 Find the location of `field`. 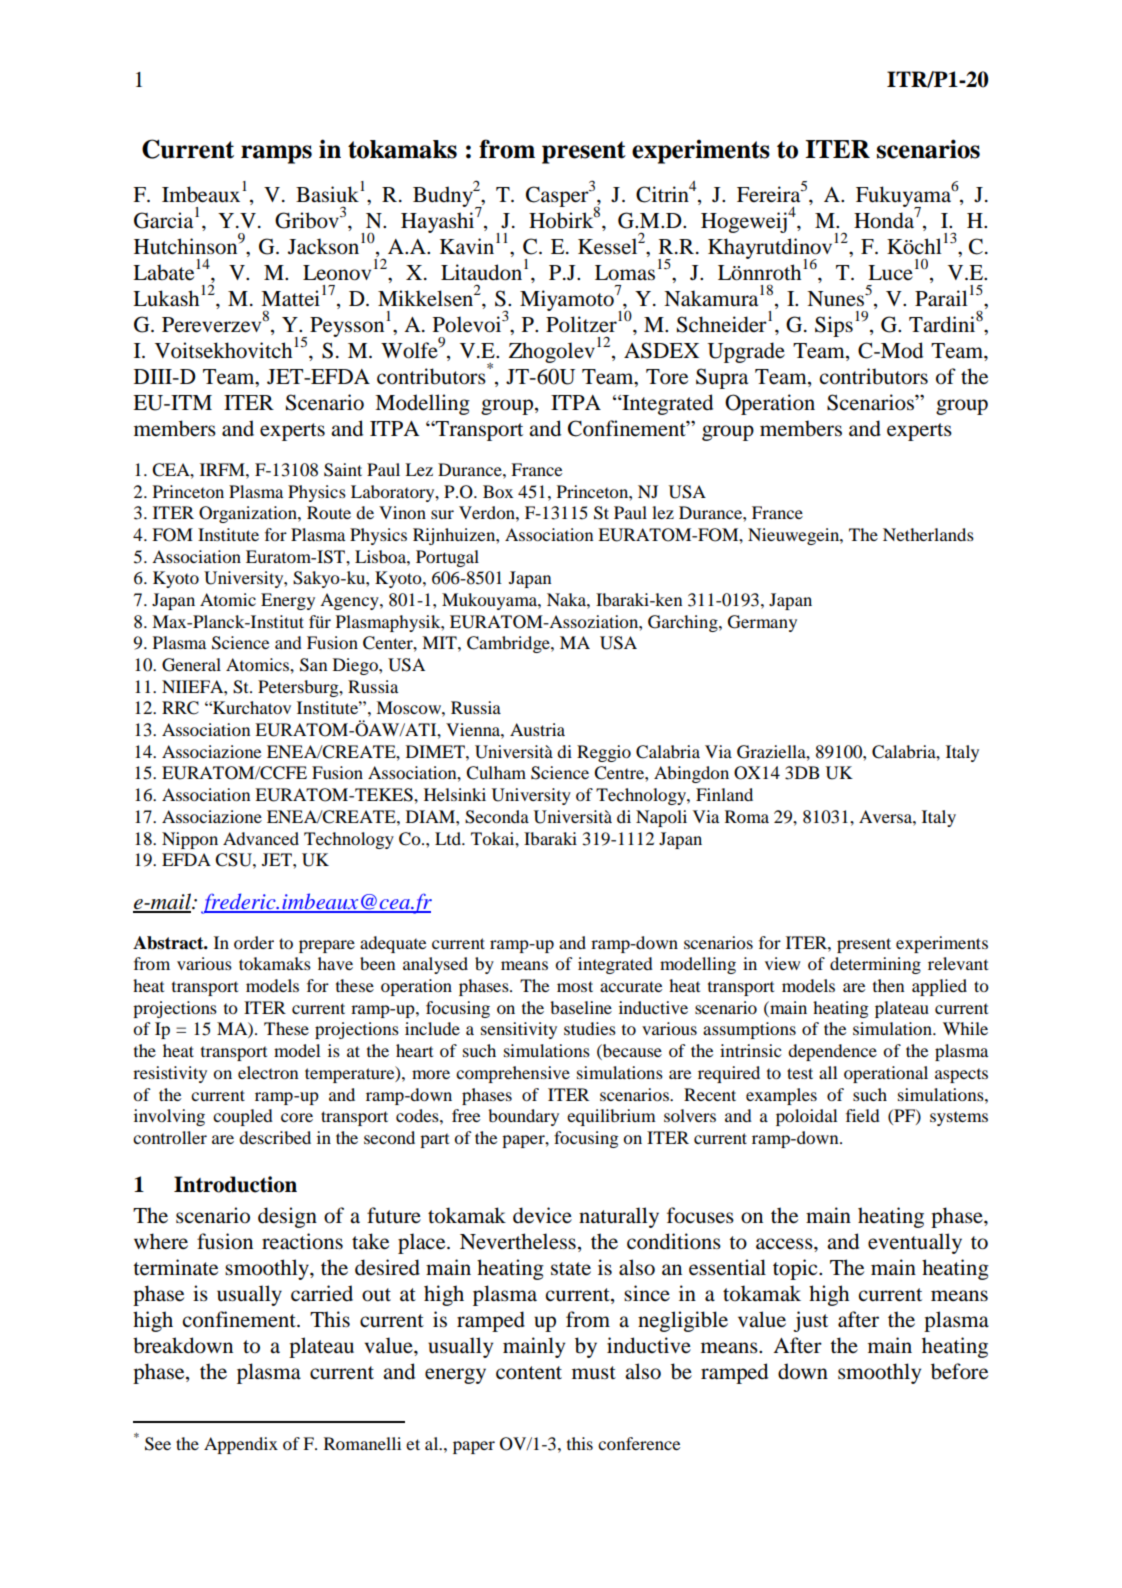

field is located at coordinates (863, 1115).
